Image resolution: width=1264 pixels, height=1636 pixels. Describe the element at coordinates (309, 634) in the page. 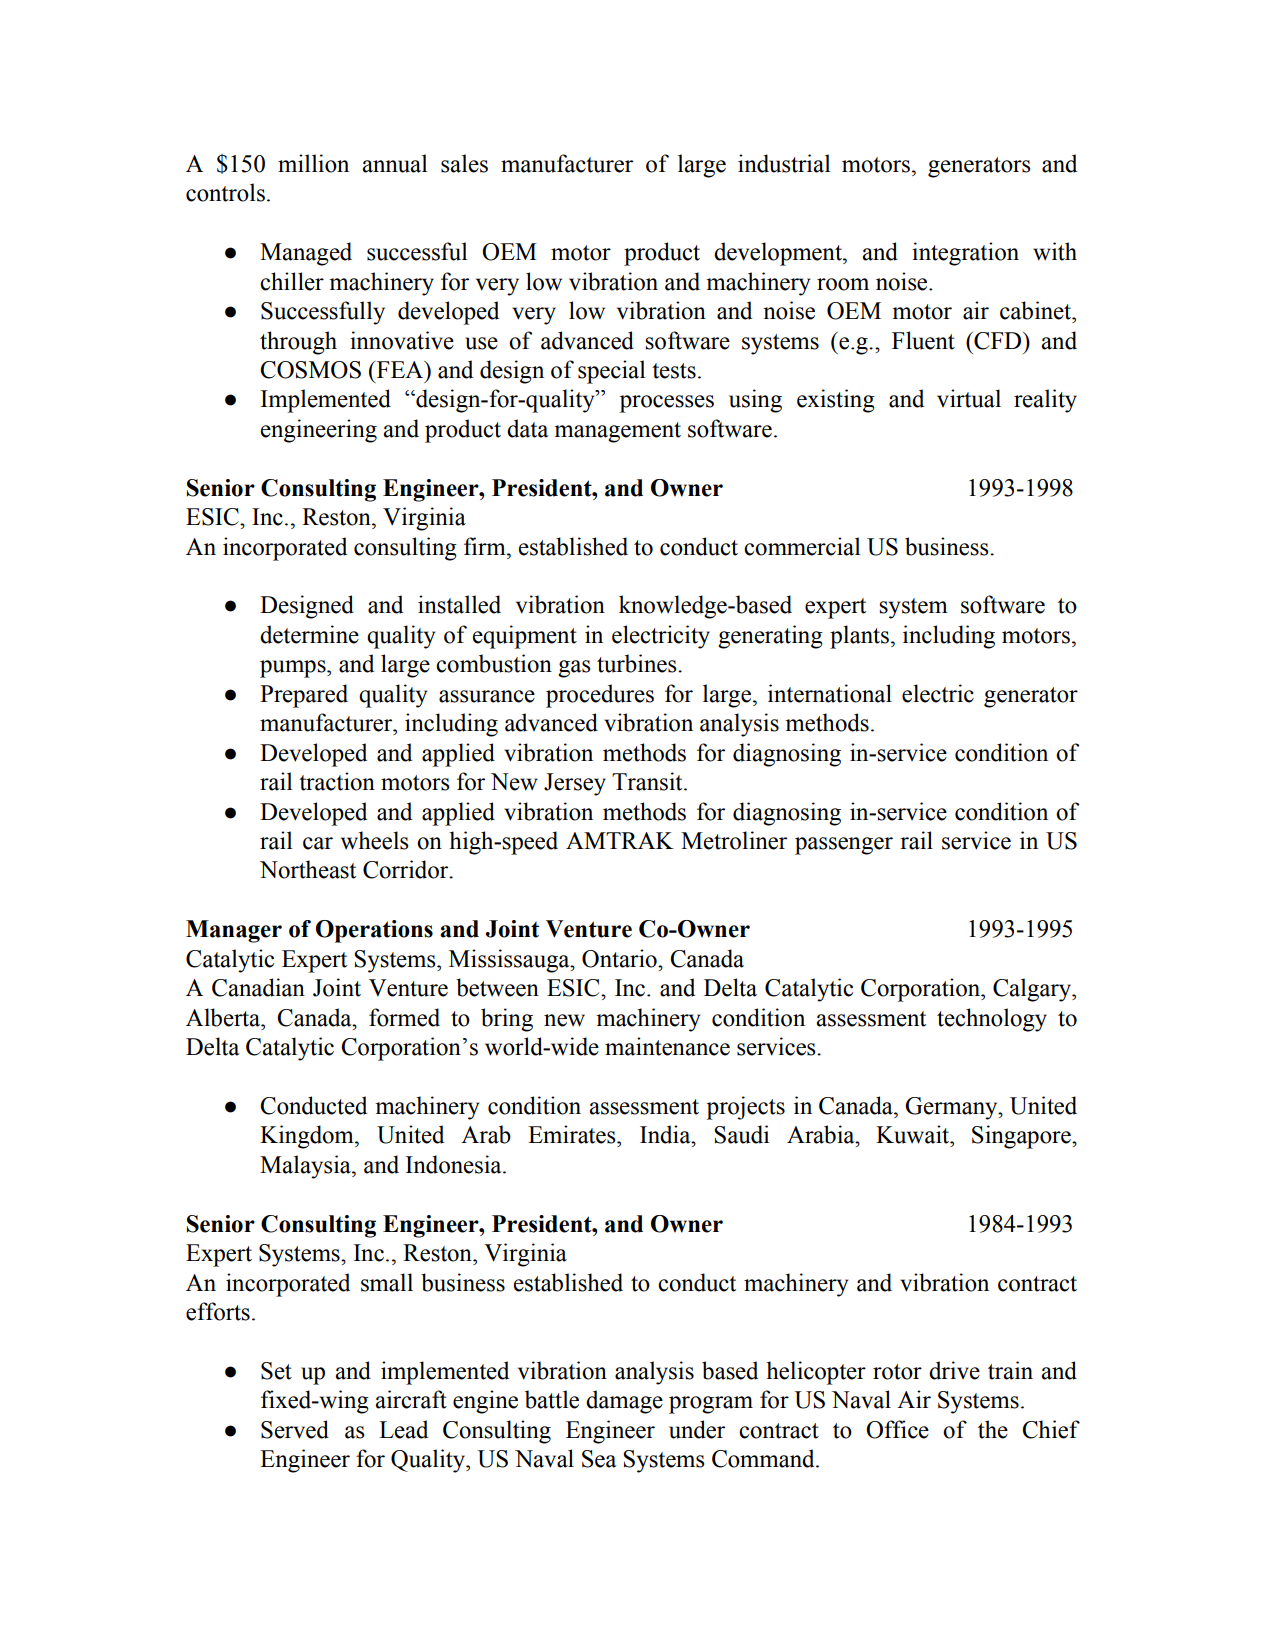

I see `determine` at that location.
